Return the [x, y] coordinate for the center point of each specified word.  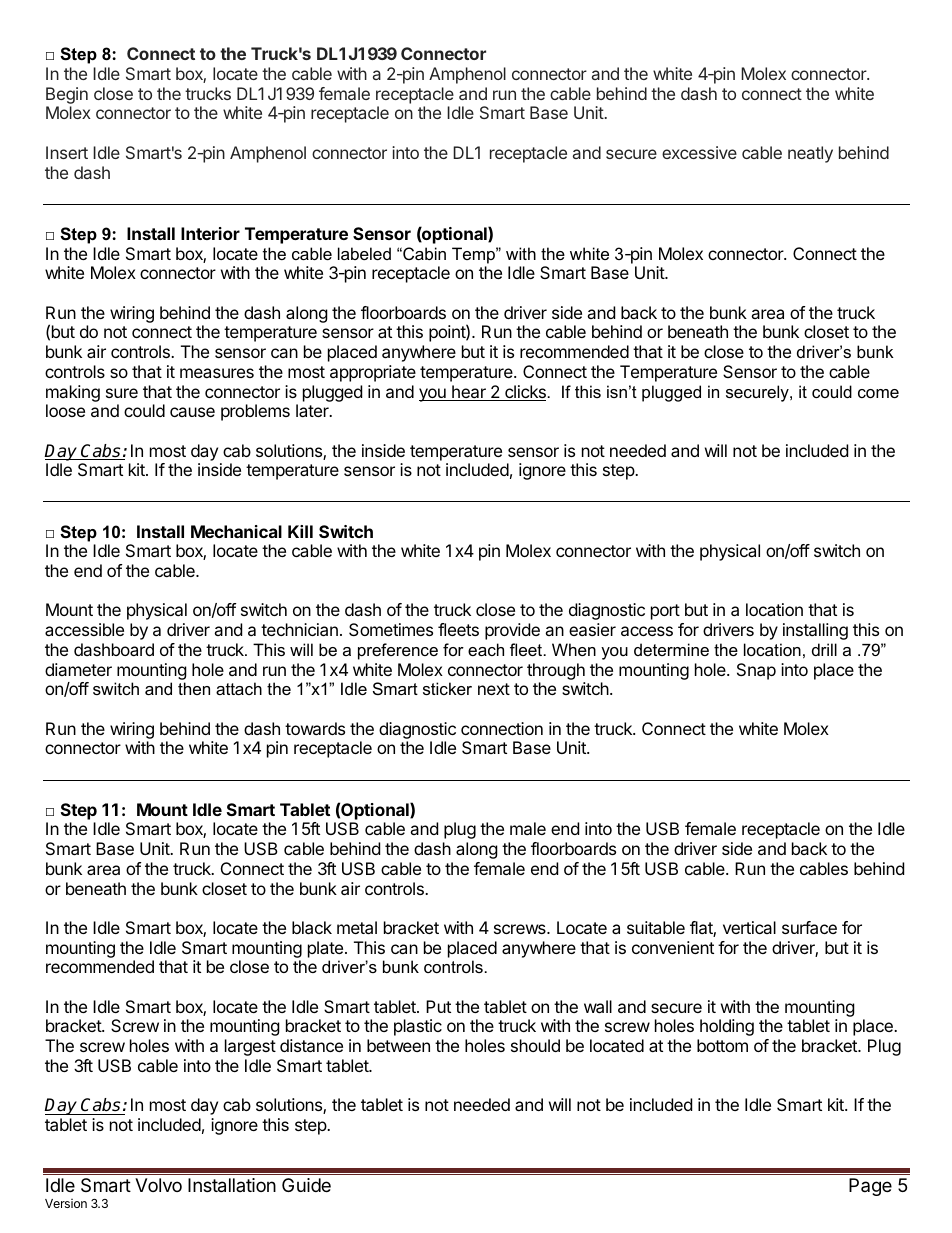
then [194, 688]
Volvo [158, 1185]
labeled [364, 253]
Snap [756, 671]
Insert [67, 152]
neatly [810, 154]
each [486, 649]
